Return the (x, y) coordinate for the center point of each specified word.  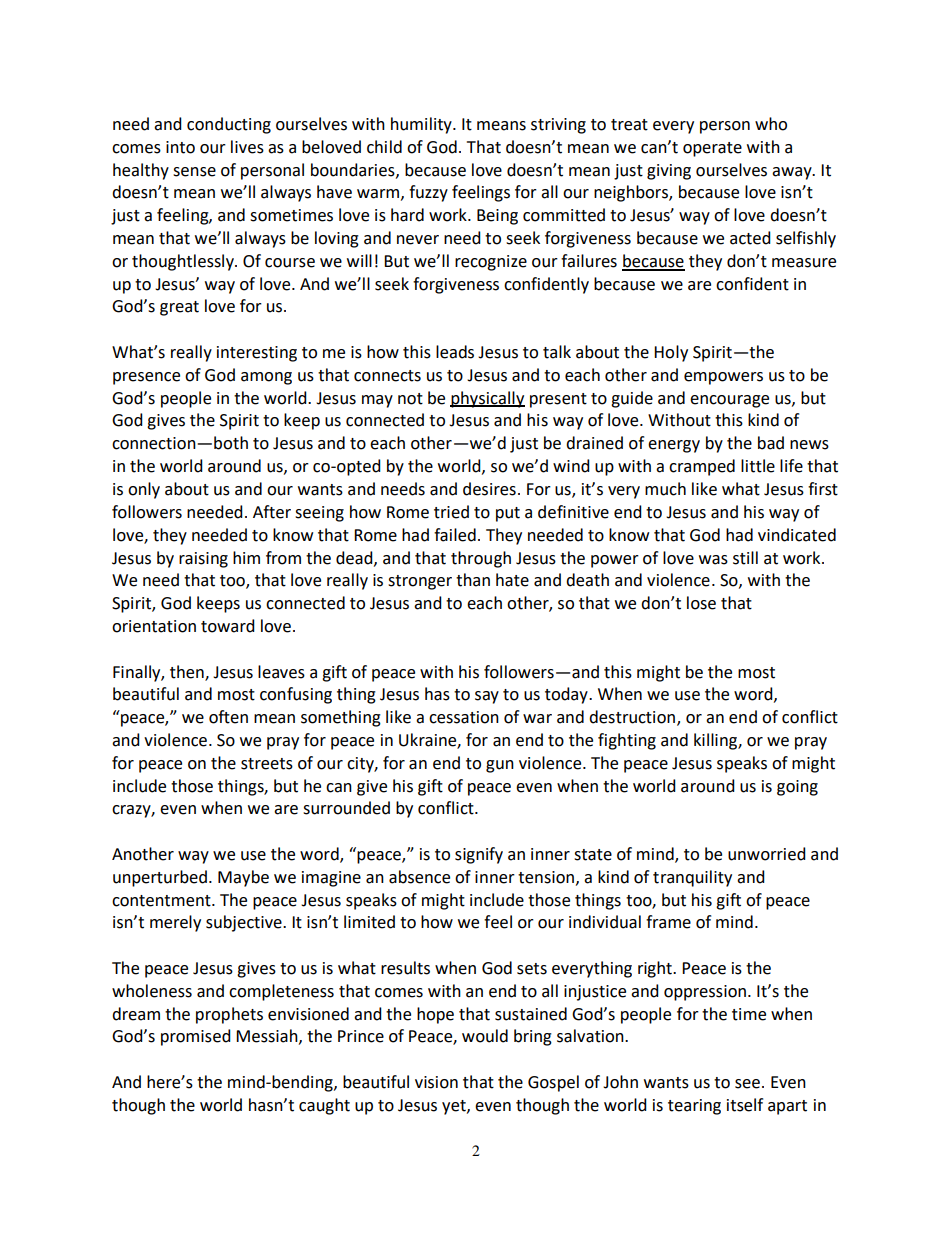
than (473, 580)
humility (422, 125)
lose (701, 603)
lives (247, 147)
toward (228, 626)
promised (196, 1037)
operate (712, 149)
